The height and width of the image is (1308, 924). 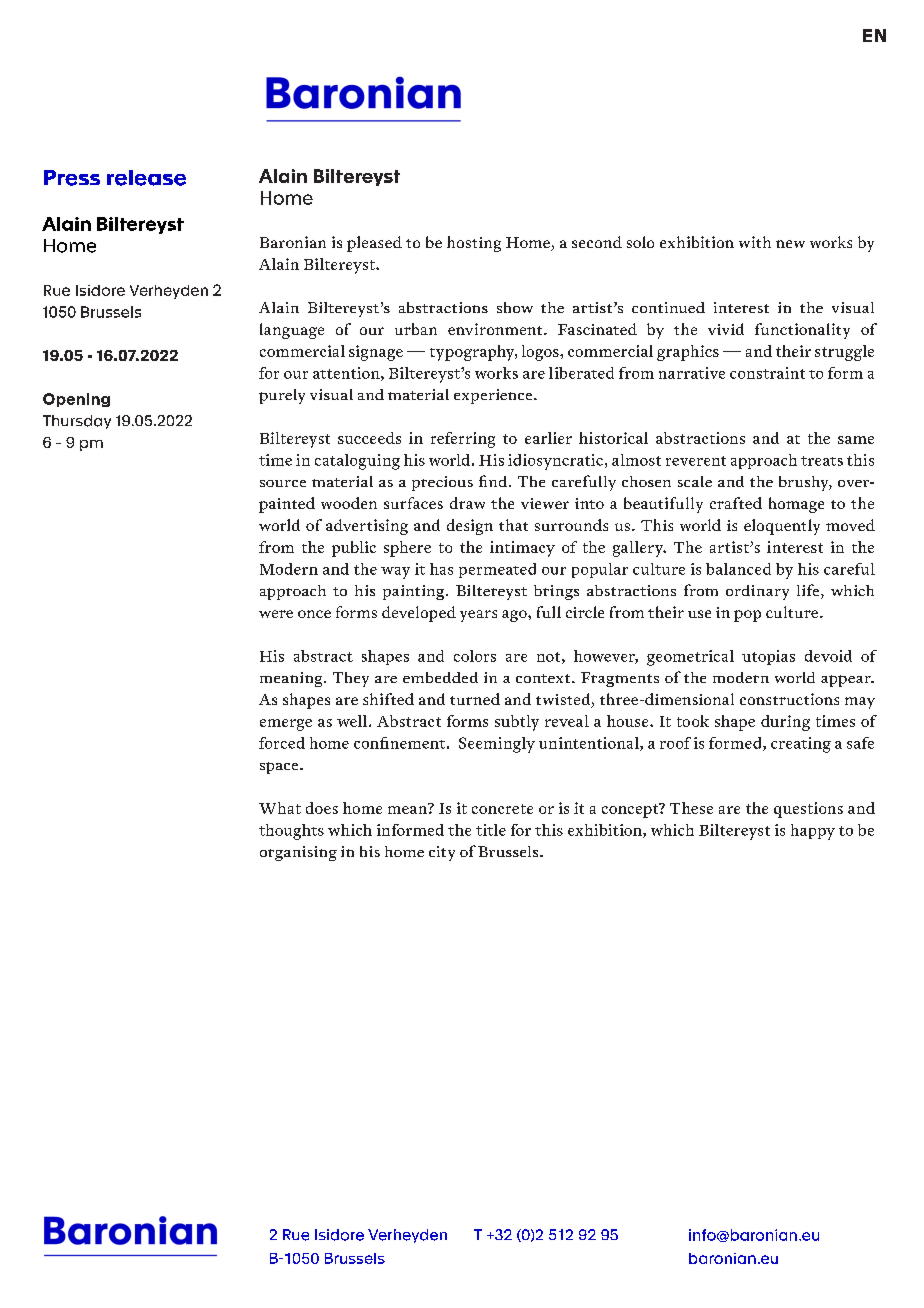 What do you see at coordinates (276, 614) in the image?
I see `were` at bounding box center [276, 614].
